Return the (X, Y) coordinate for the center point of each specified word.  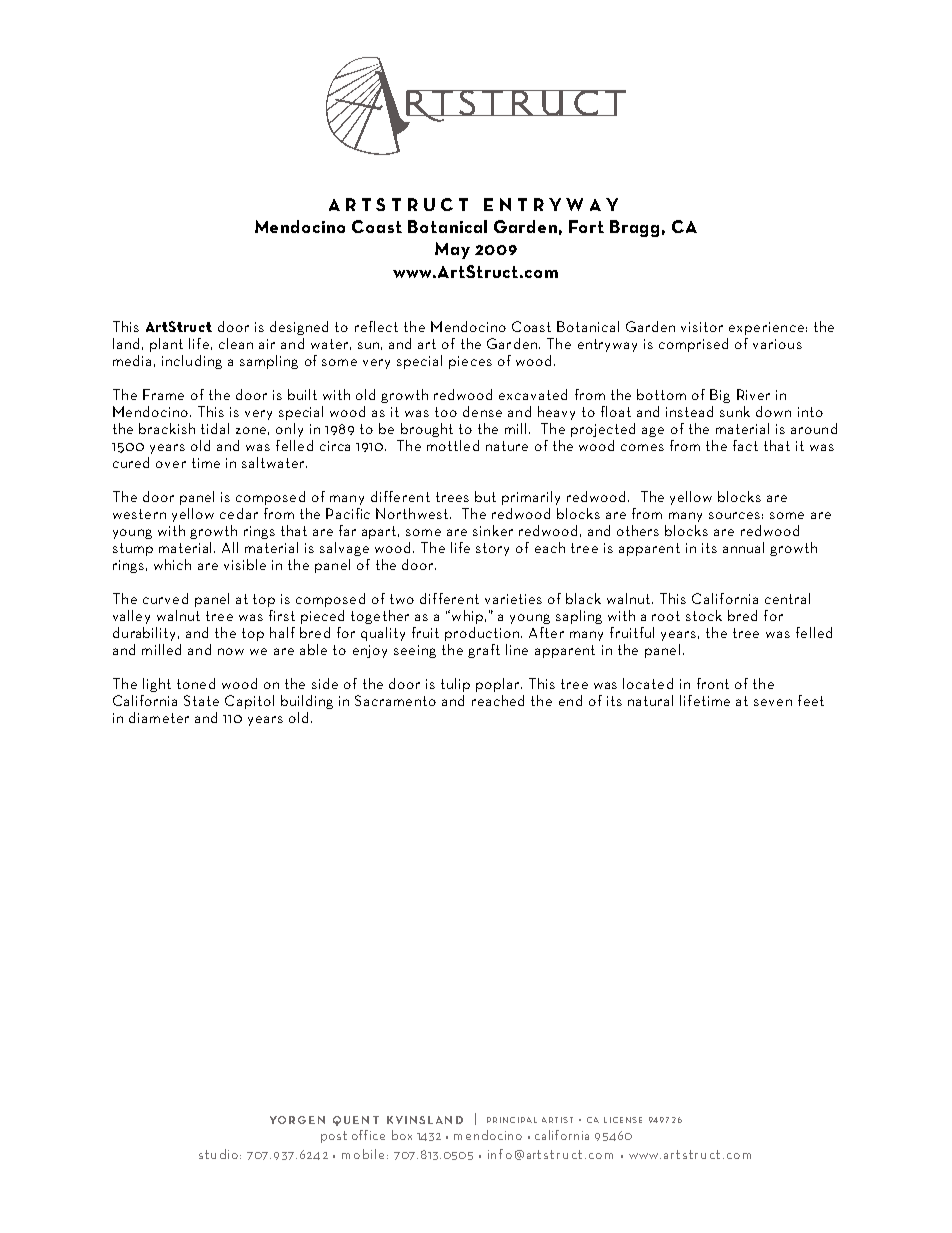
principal (512, 1120)
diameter (159, 717)
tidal (215, 428)
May (452, 250)
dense (482, 411)
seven (773, 702)
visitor (702, 327)
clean (236, 343)
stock (704, 615)
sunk (735, 411)
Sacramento (395, 700)
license (623, 1120)
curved (165, 598)
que (346, 1121)
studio (218, 1154)
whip (466, 617)
